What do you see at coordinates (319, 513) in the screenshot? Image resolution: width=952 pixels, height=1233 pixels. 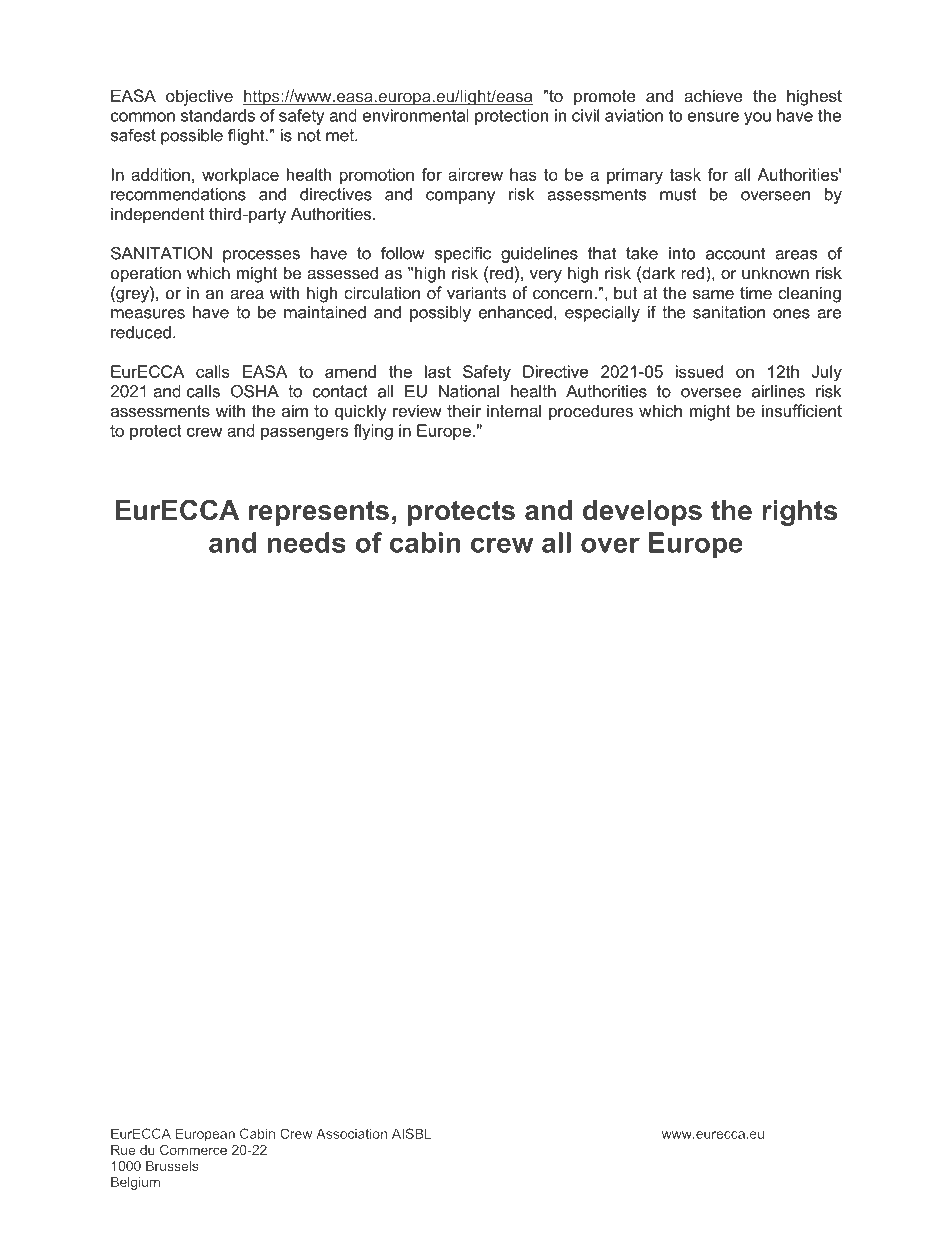 I see `represents` at bounding box center [319, 513].
